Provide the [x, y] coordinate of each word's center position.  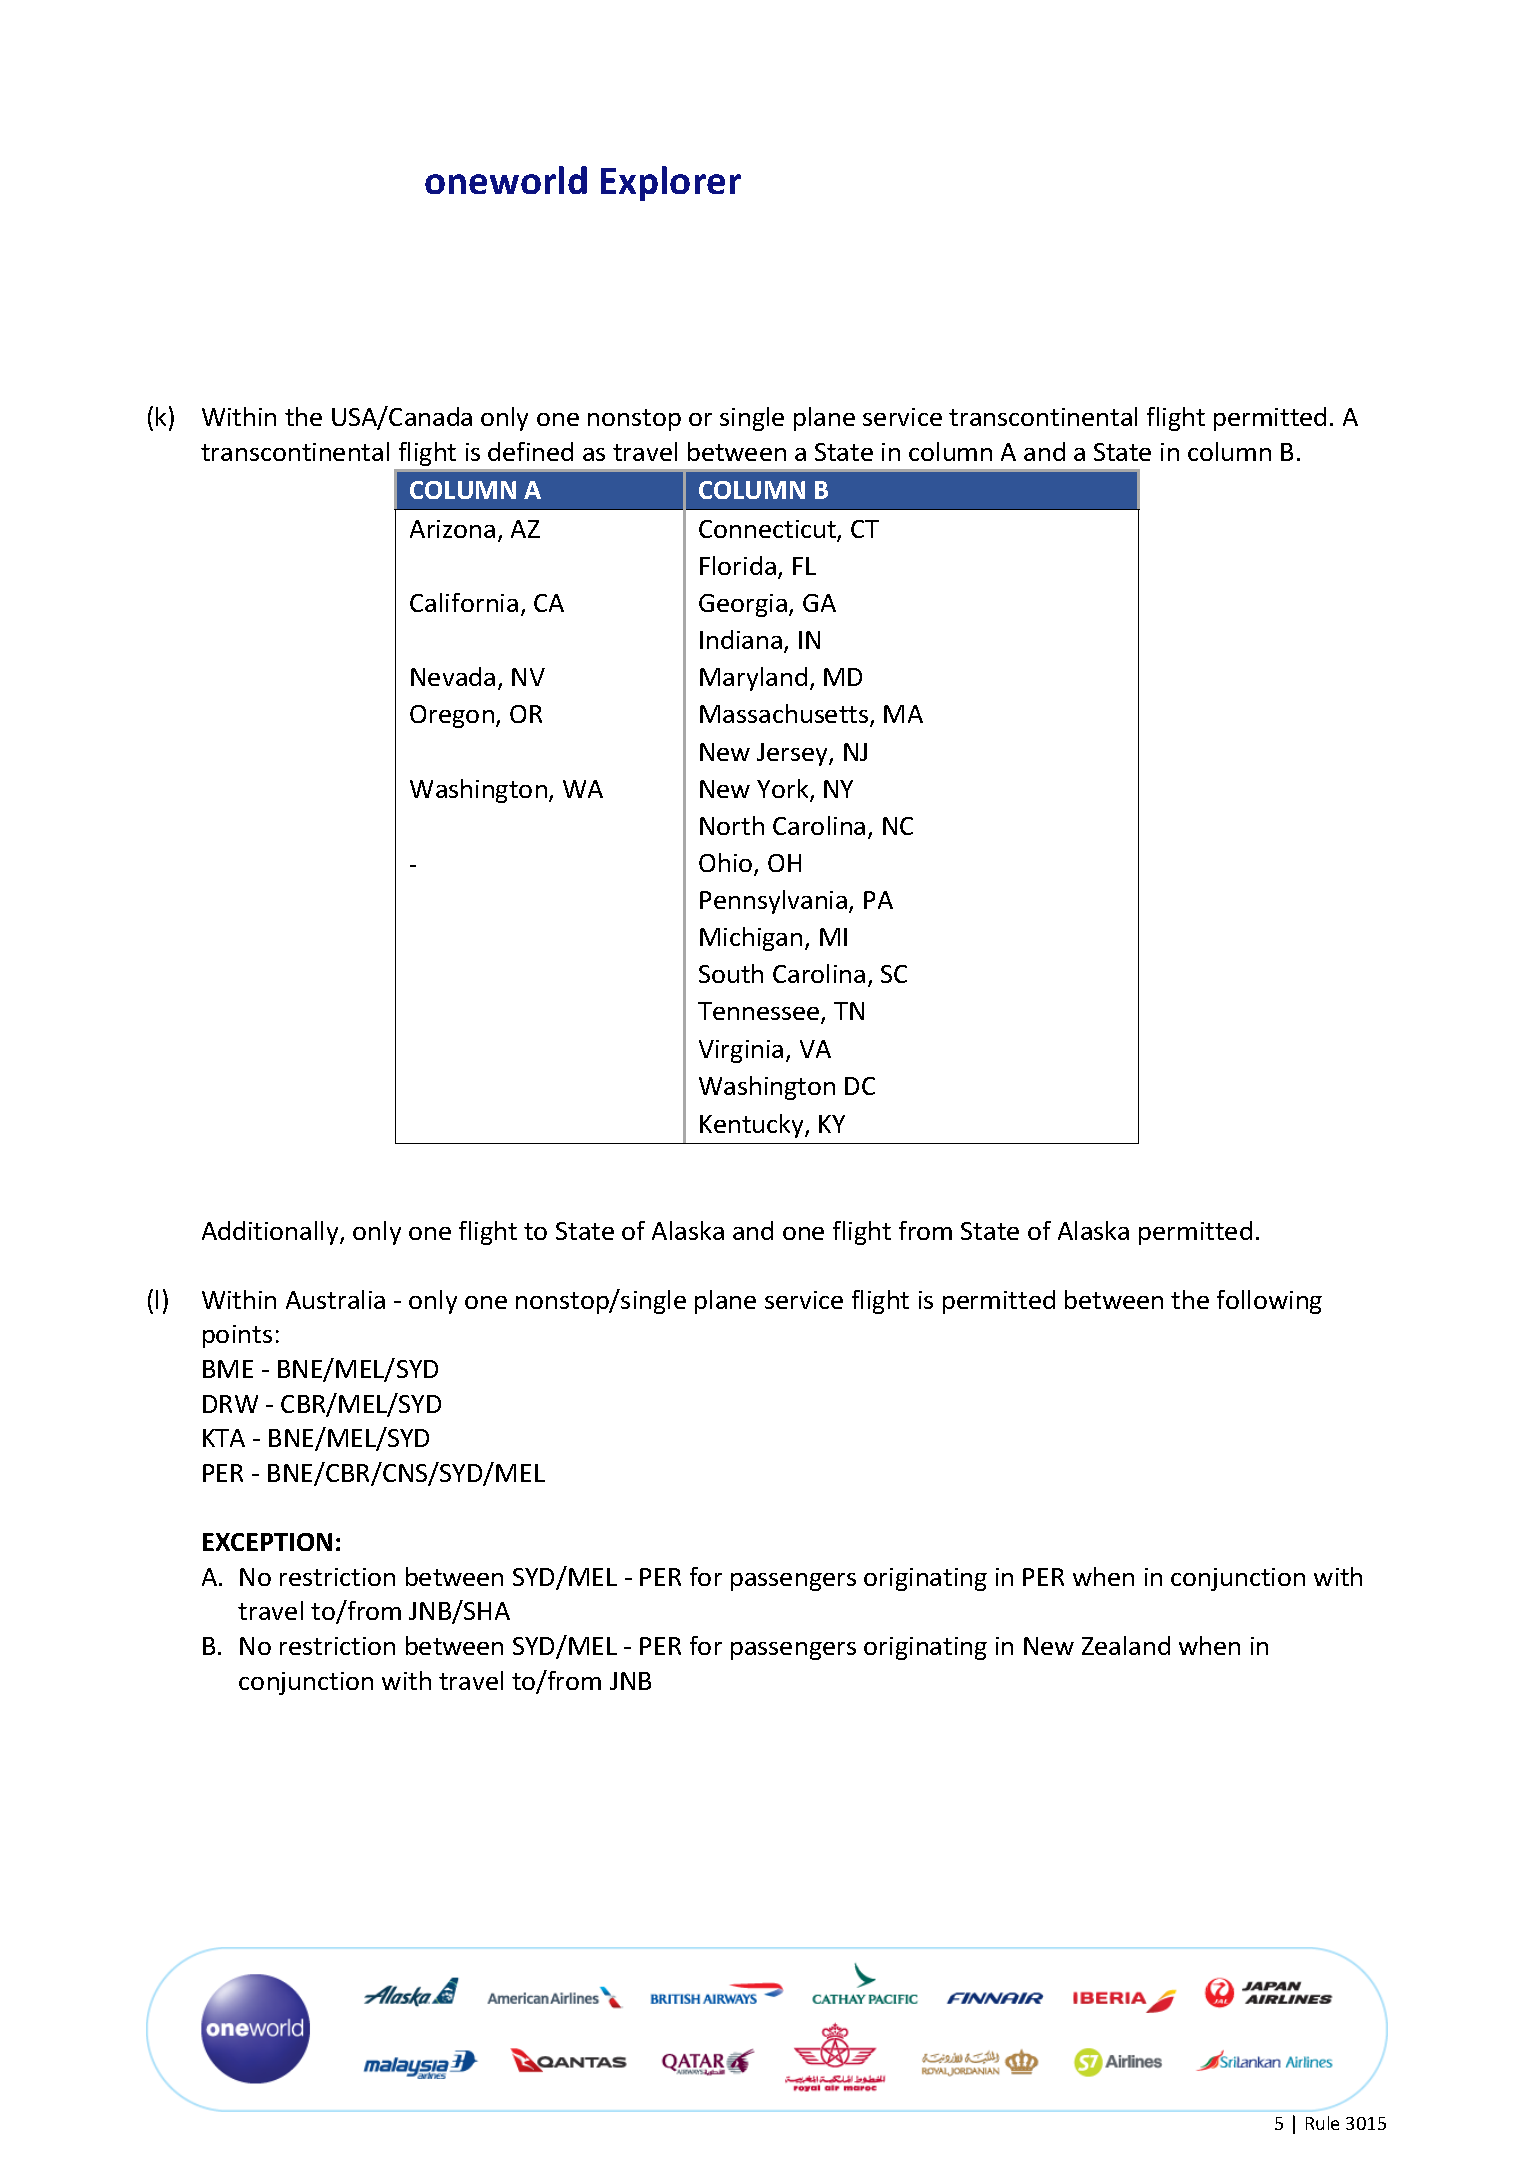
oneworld [506, 180]
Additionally [271, 1233]
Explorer [671, 183]
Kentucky [753, 1126]
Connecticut [768, 530]
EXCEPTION [267, 1542]
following [1269, 1302]
